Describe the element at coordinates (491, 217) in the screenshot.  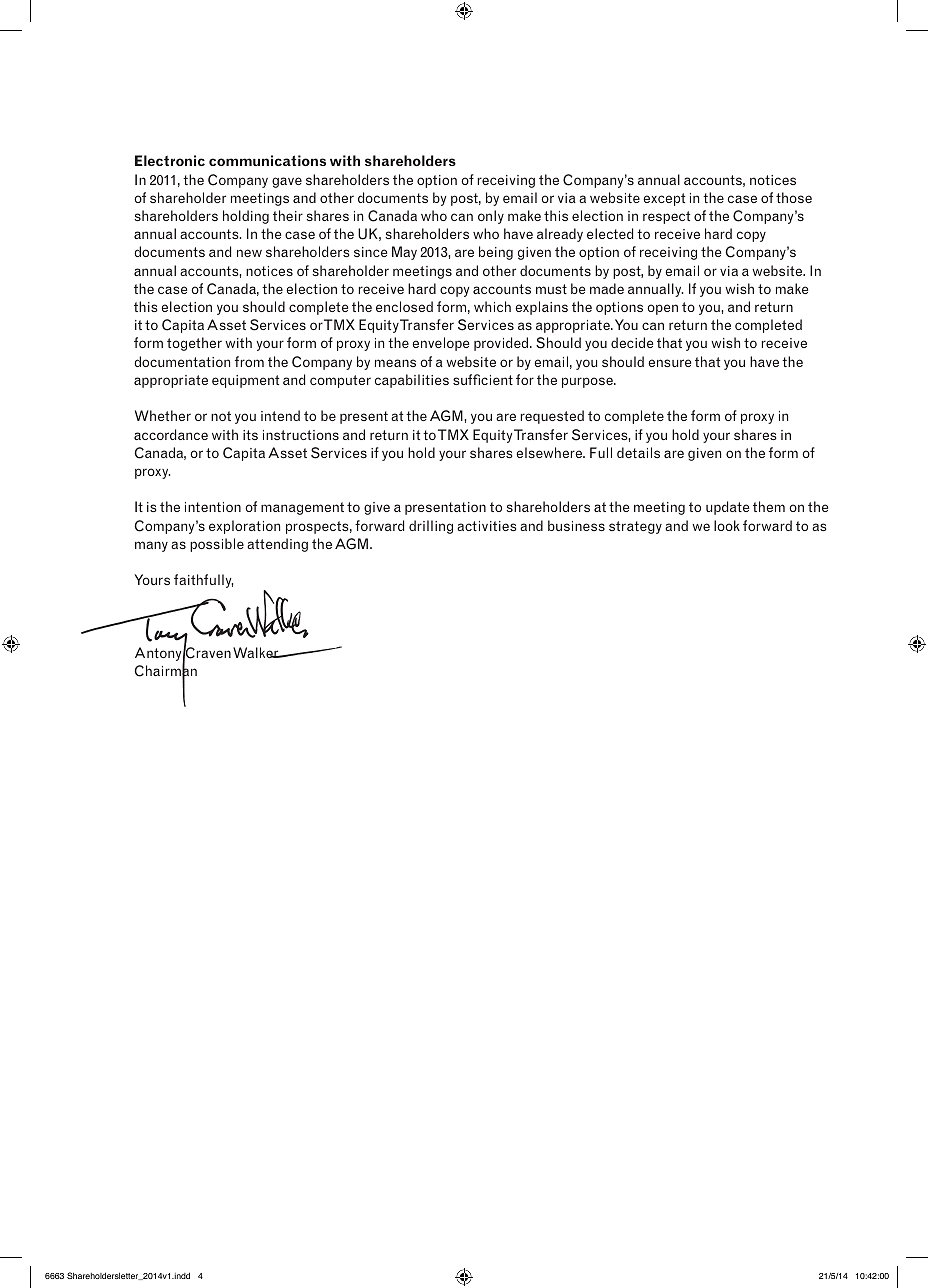
I see `only` at that location.
